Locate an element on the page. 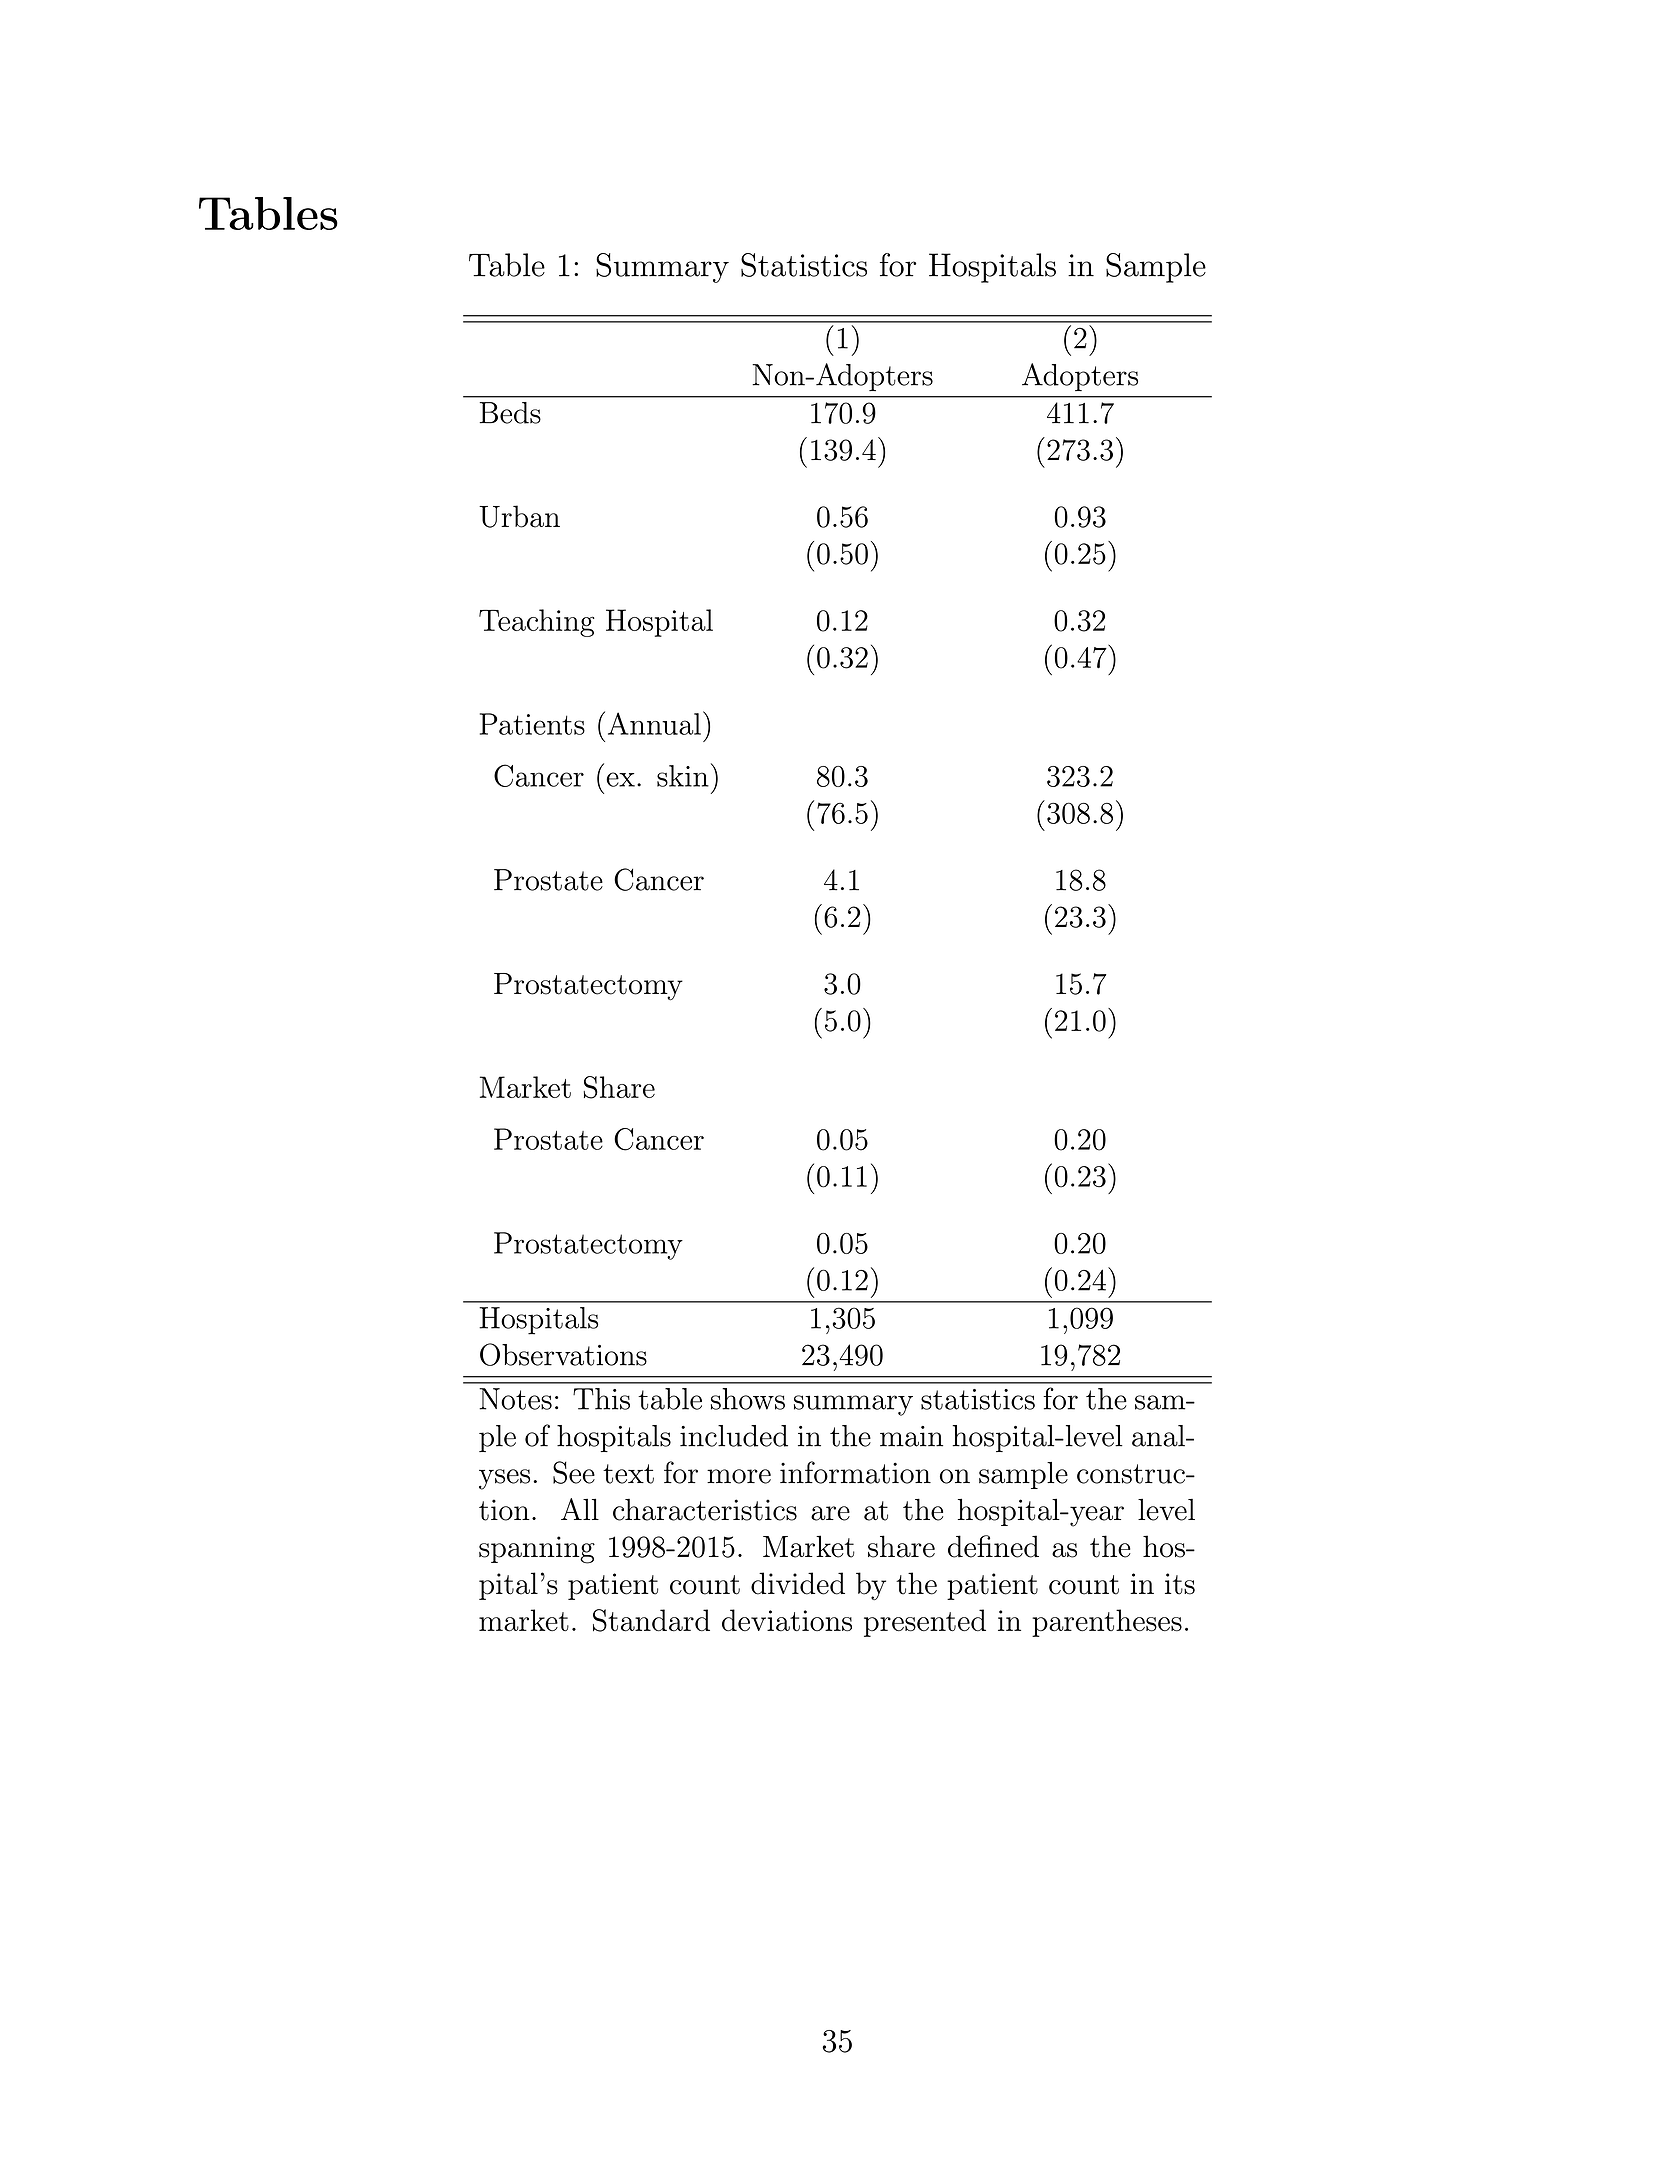 Image resolution: width=1675 pixels, height=2167 pixels. main is located at coordinates (911, 1436).
